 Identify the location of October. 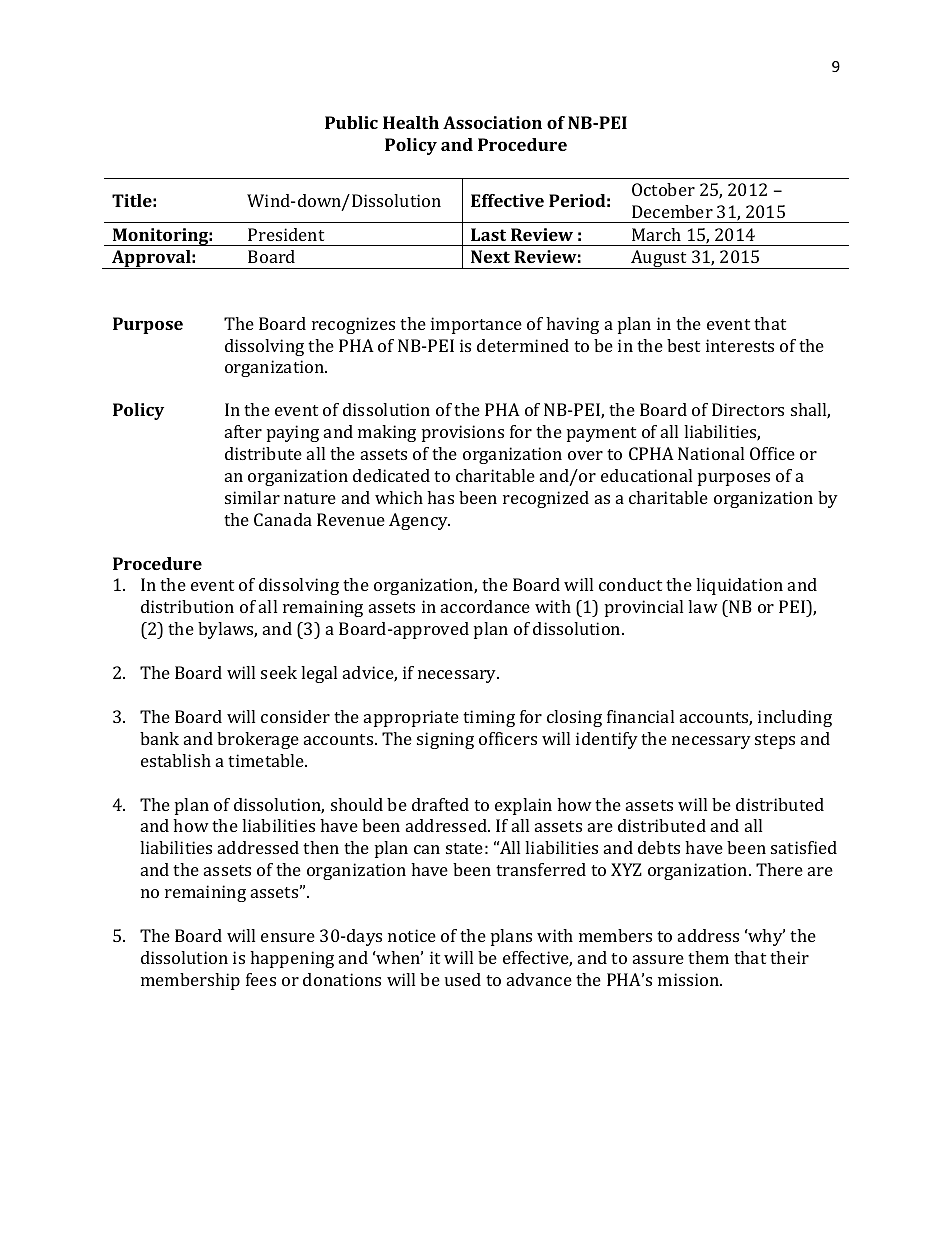
(663, 189).
